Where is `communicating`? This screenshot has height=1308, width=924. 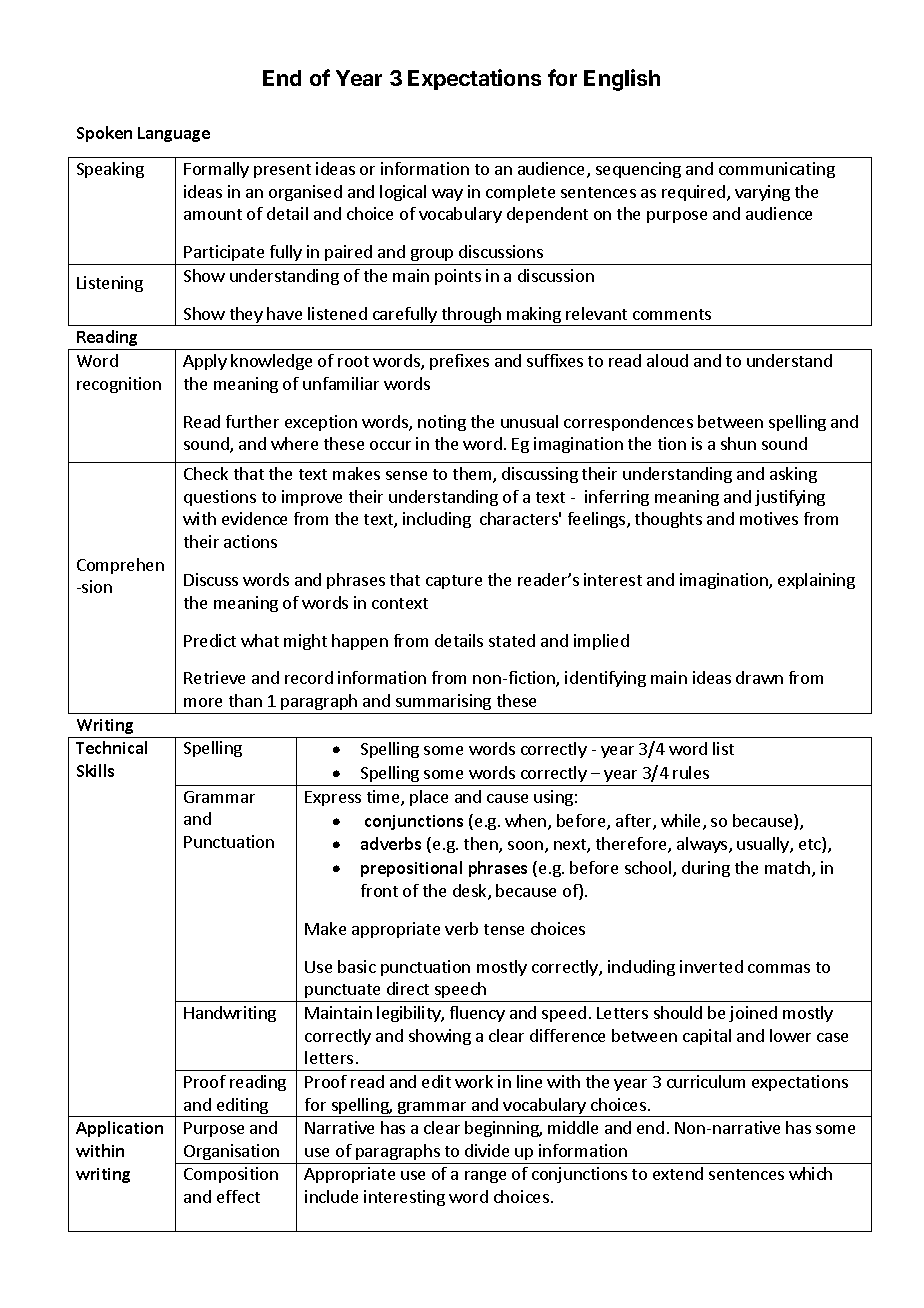
communicating is located at coordinates (777, 170).
